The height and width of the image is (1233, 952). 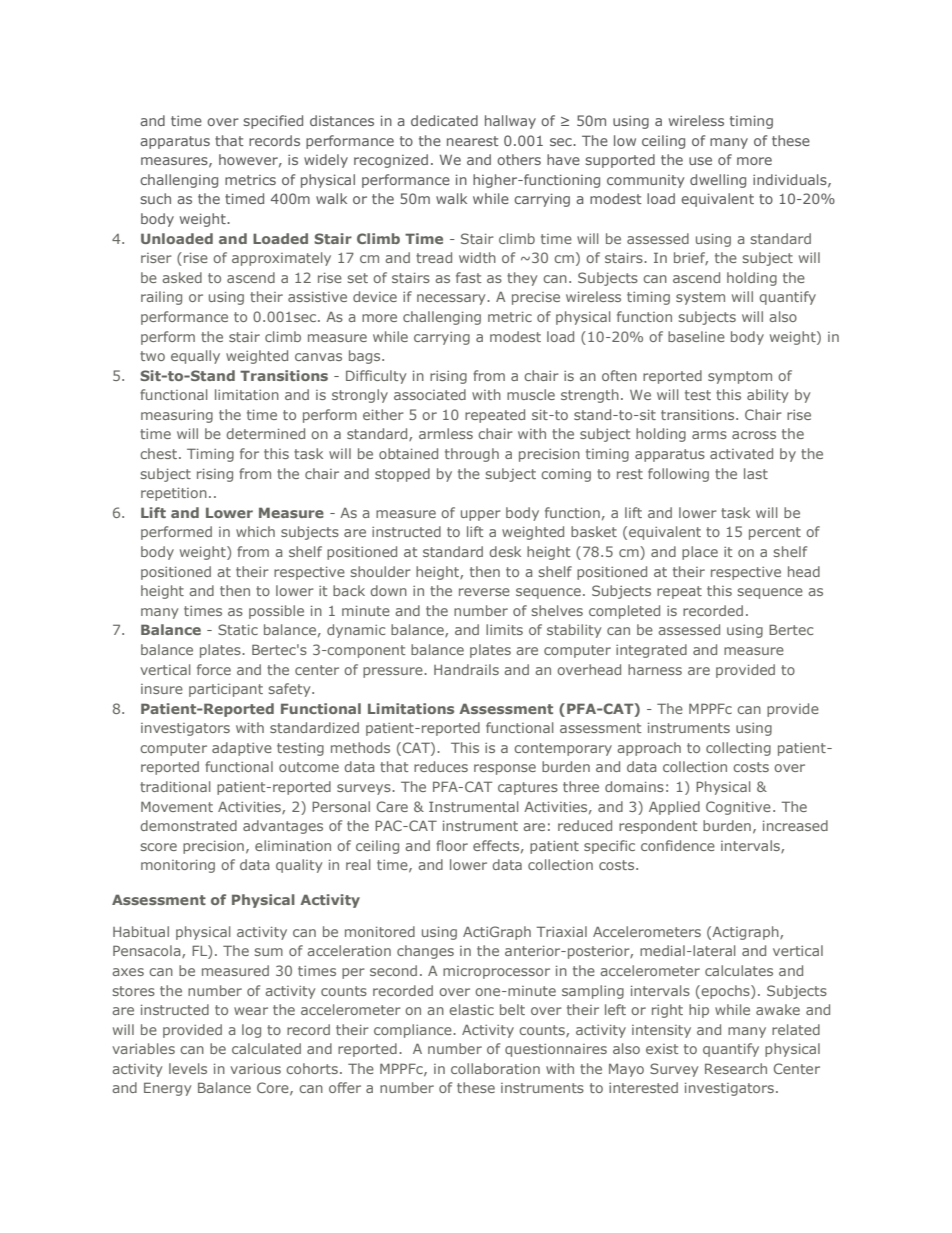 What do you see at coordinates (188, 1068) in the image?
I see `levels` at bounding box center [188, 1068].
